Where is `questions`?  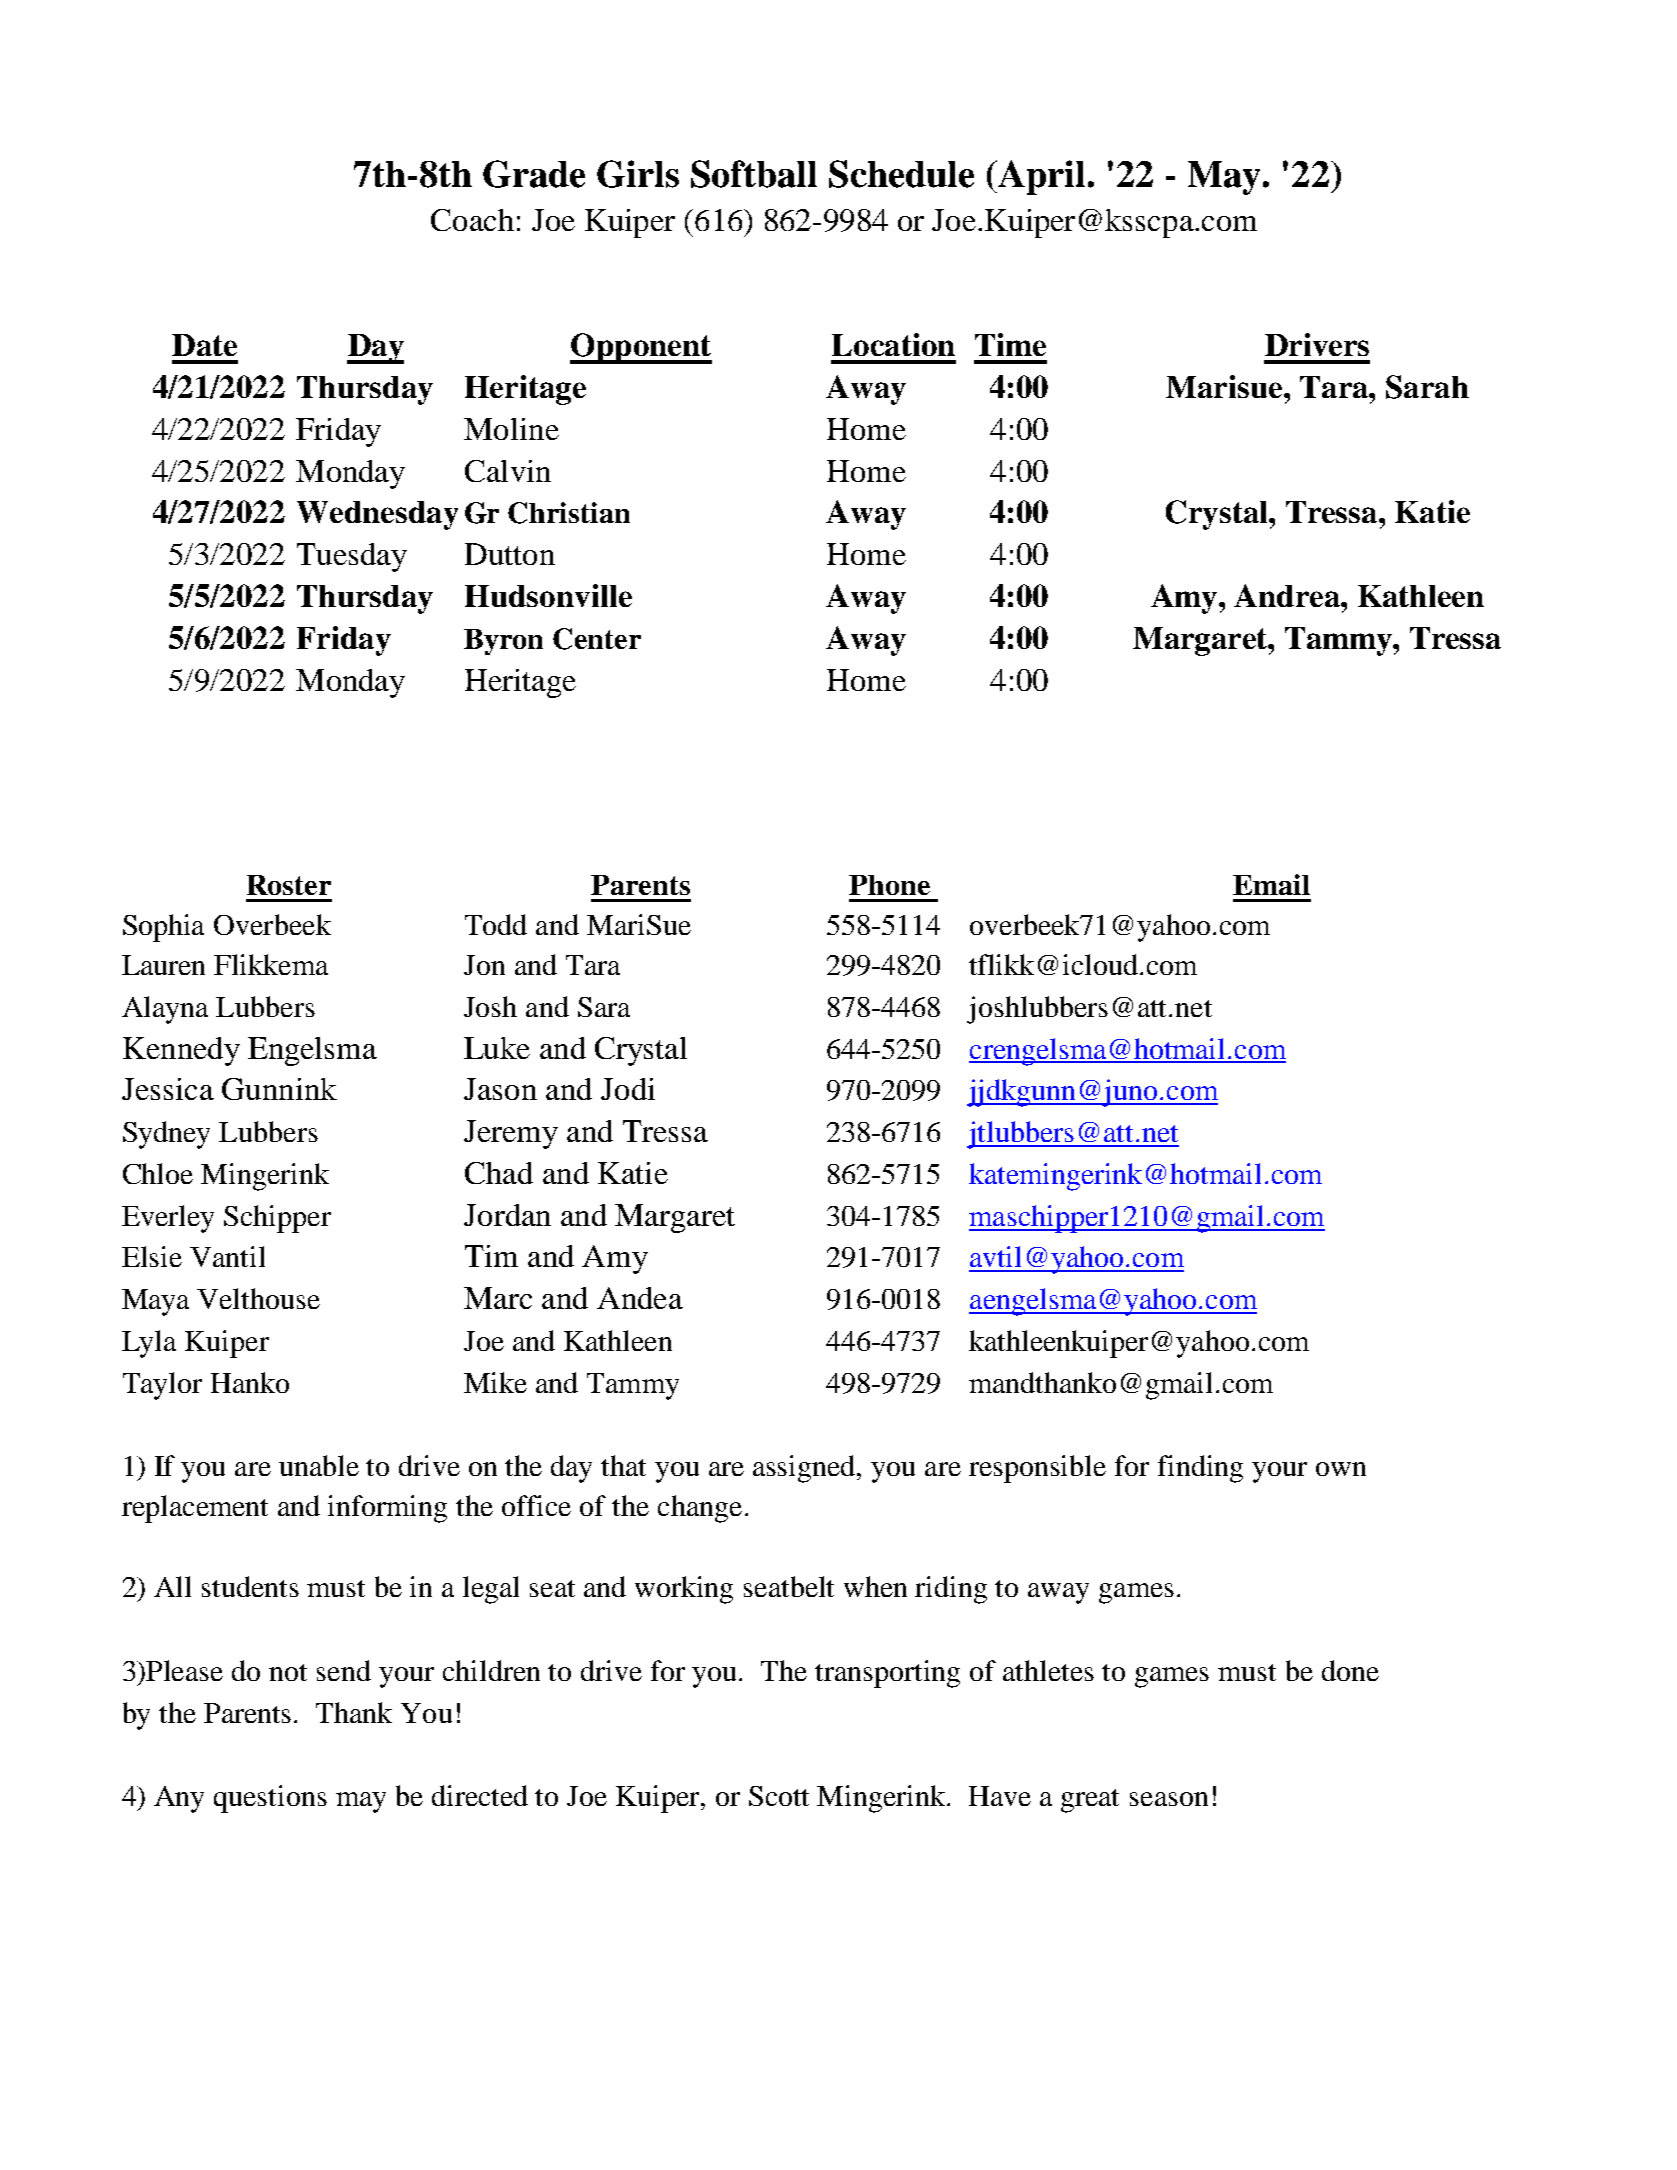
questions is located at coordinates (270, 1799).
